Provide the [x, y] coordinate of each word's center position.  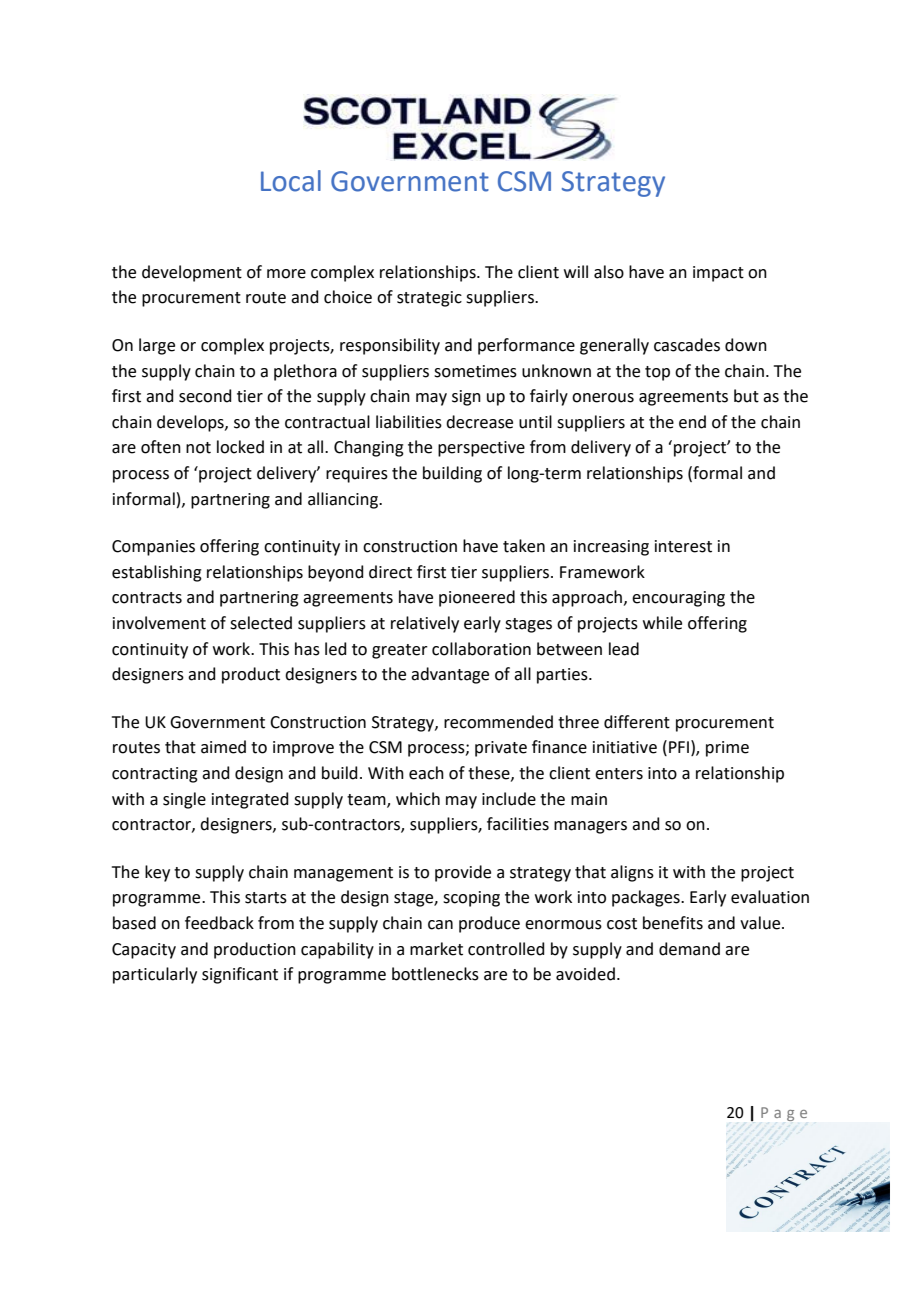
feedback [219, 923]
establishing [157, 573]
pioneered [477, 598]
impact [718, 274]
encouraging [678, 599]
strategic [429, 299]
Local [291, 181]
